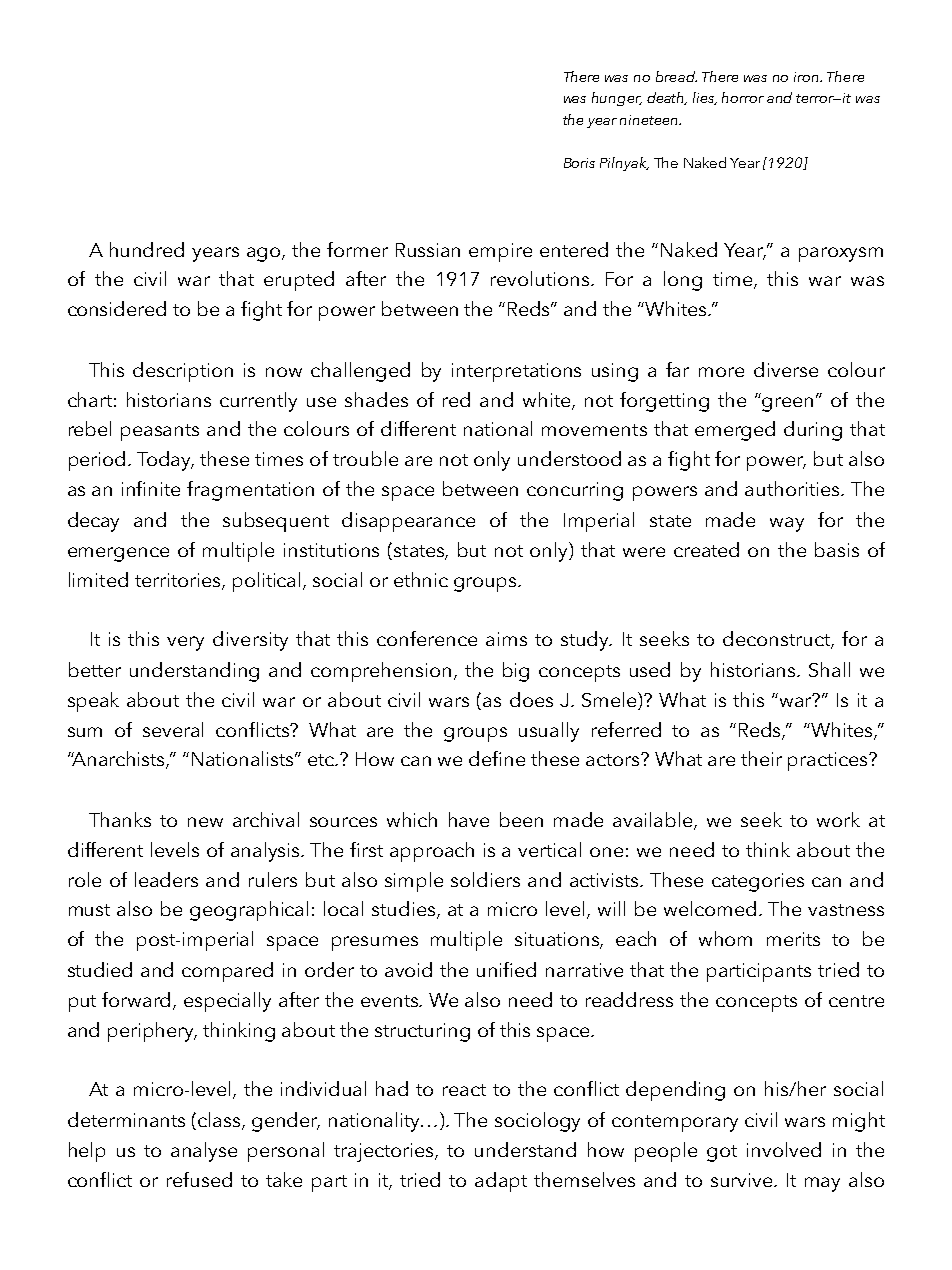 This screenshot has height=1270, width=952. What do you see at coordinates (506, 639) in the screenshot?
I see `aims` at bounding box center [506, 639].
